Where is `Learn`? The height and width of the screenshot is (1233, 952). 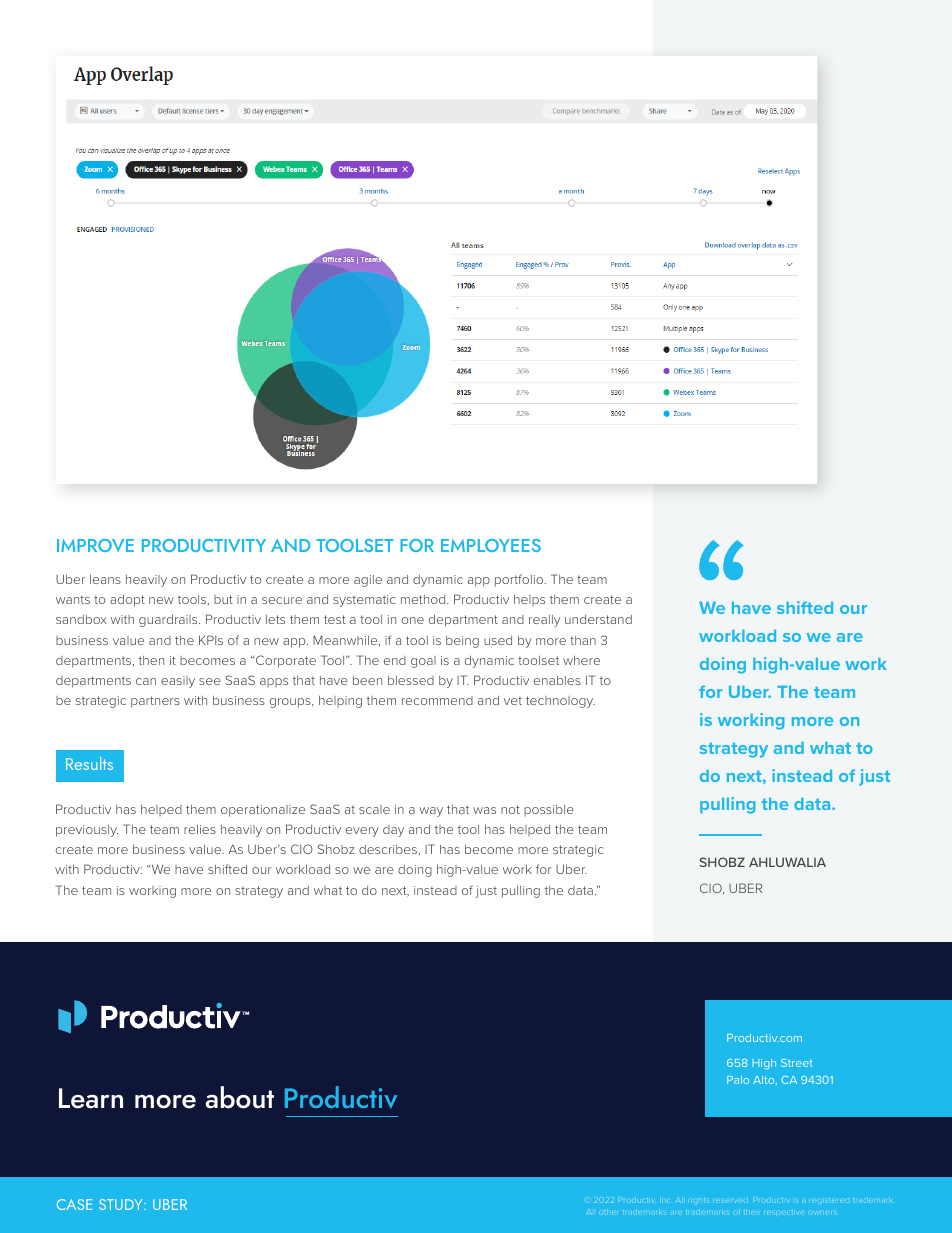
Learn is located at coordinates (91, 1098).
